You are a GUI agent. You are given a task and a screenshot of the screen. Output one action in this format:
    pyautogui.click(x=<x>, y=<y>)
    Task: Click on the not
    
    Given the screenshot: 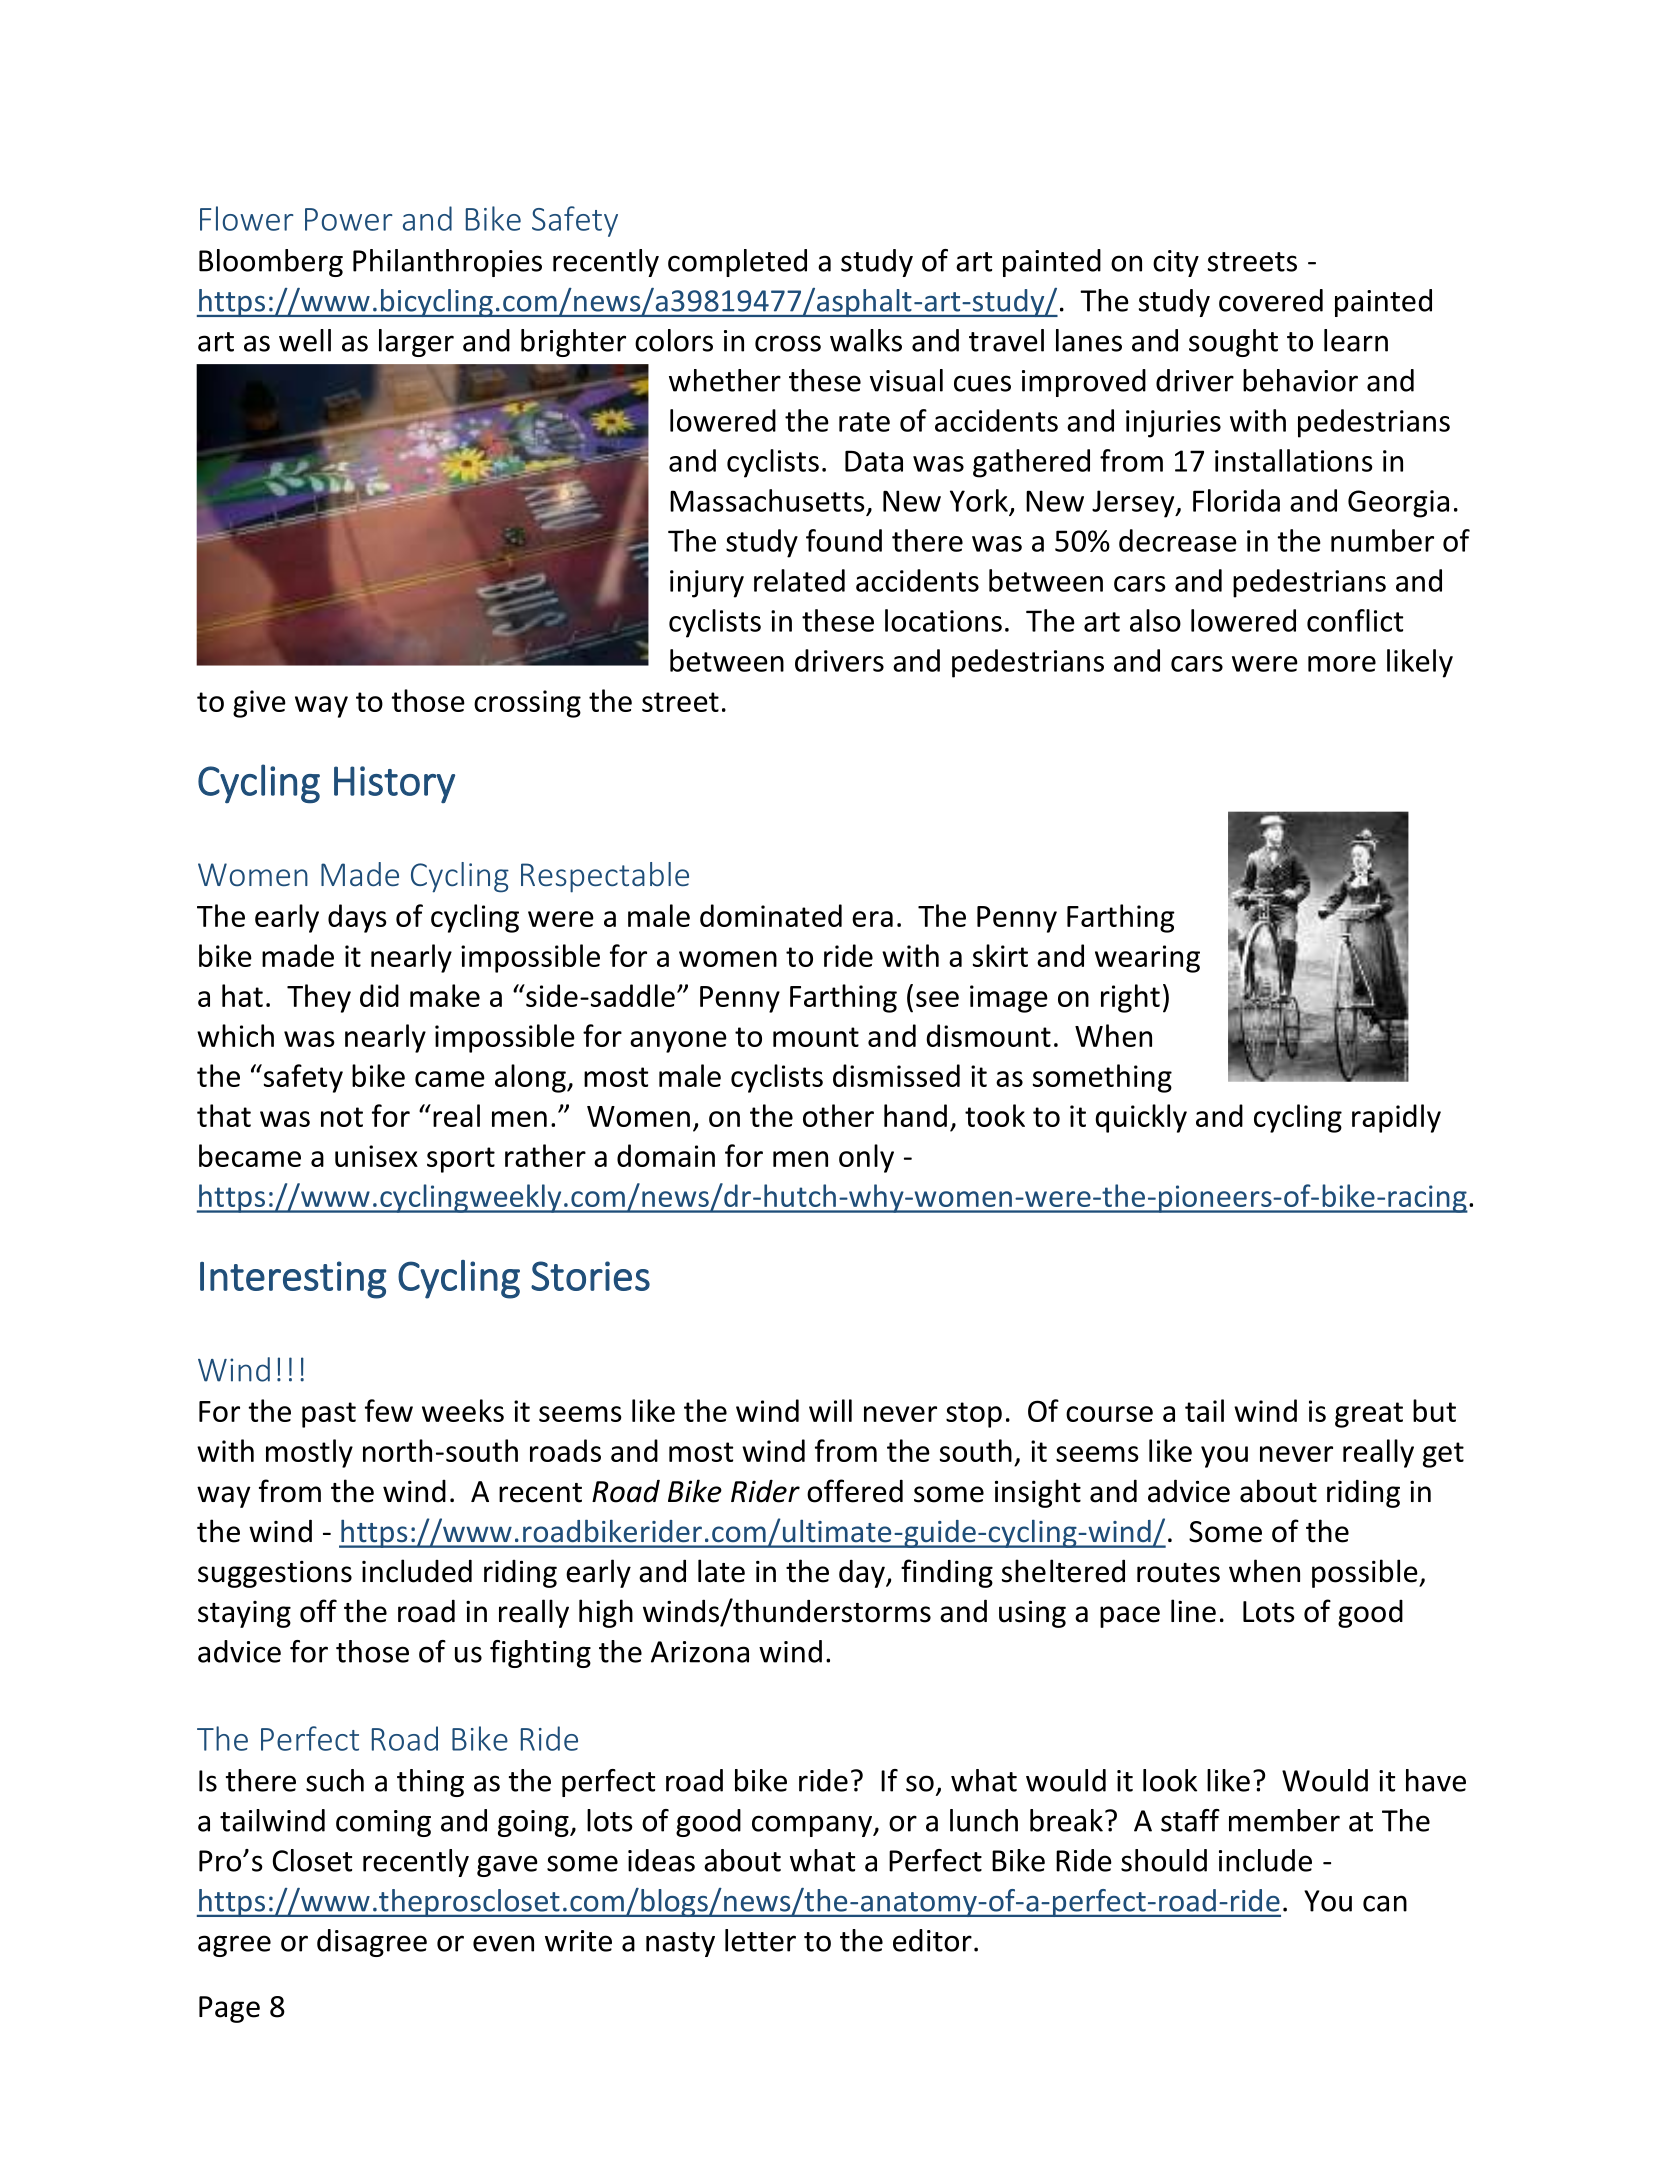 What is the action you would take?
    pyautogui.click(x=342, y=1117)
